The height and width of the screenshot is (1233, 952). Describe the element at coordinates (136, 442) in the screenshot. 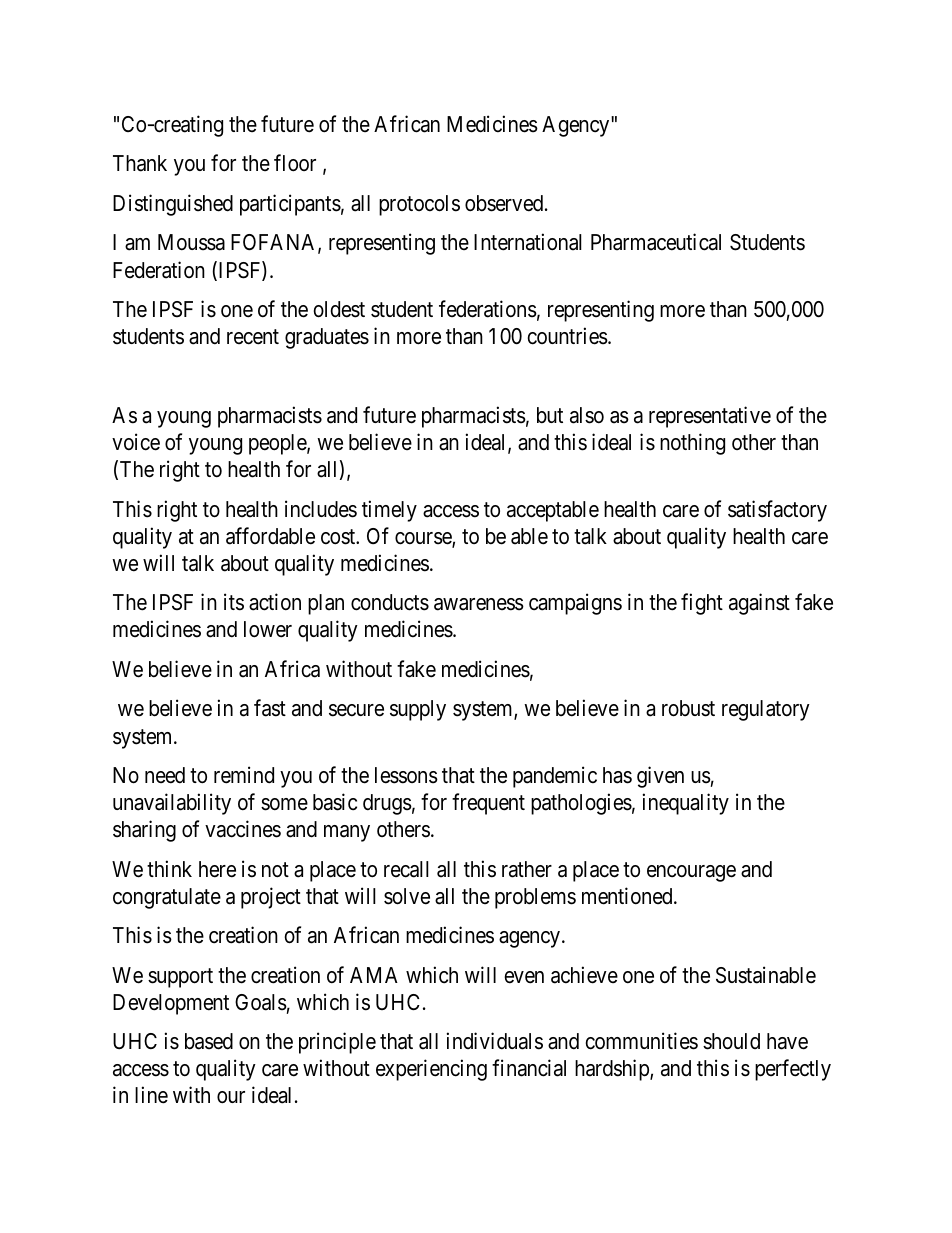

I see `voice` at that location.
